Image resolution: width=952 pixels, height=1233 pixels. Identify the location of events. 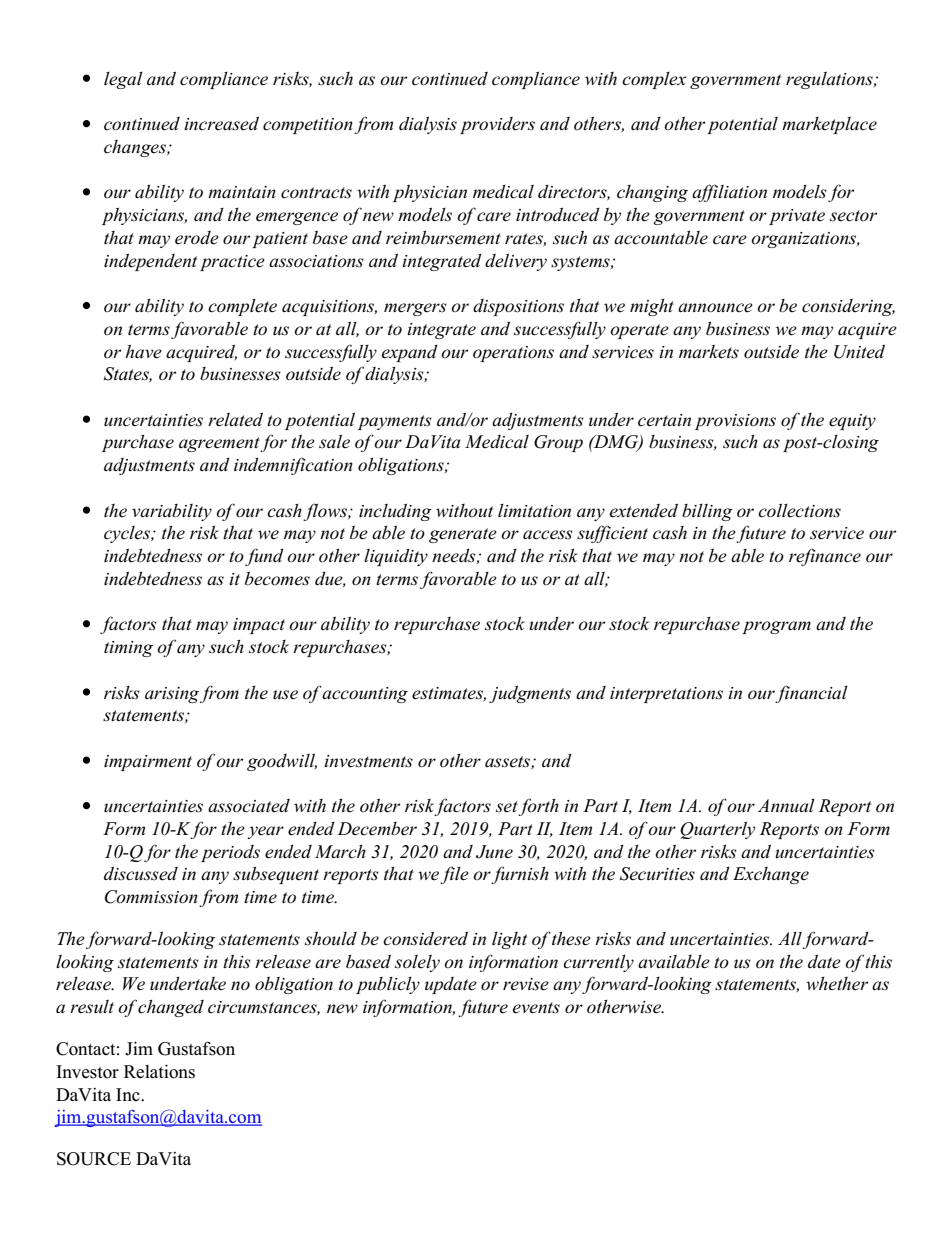
(536, 1008).
